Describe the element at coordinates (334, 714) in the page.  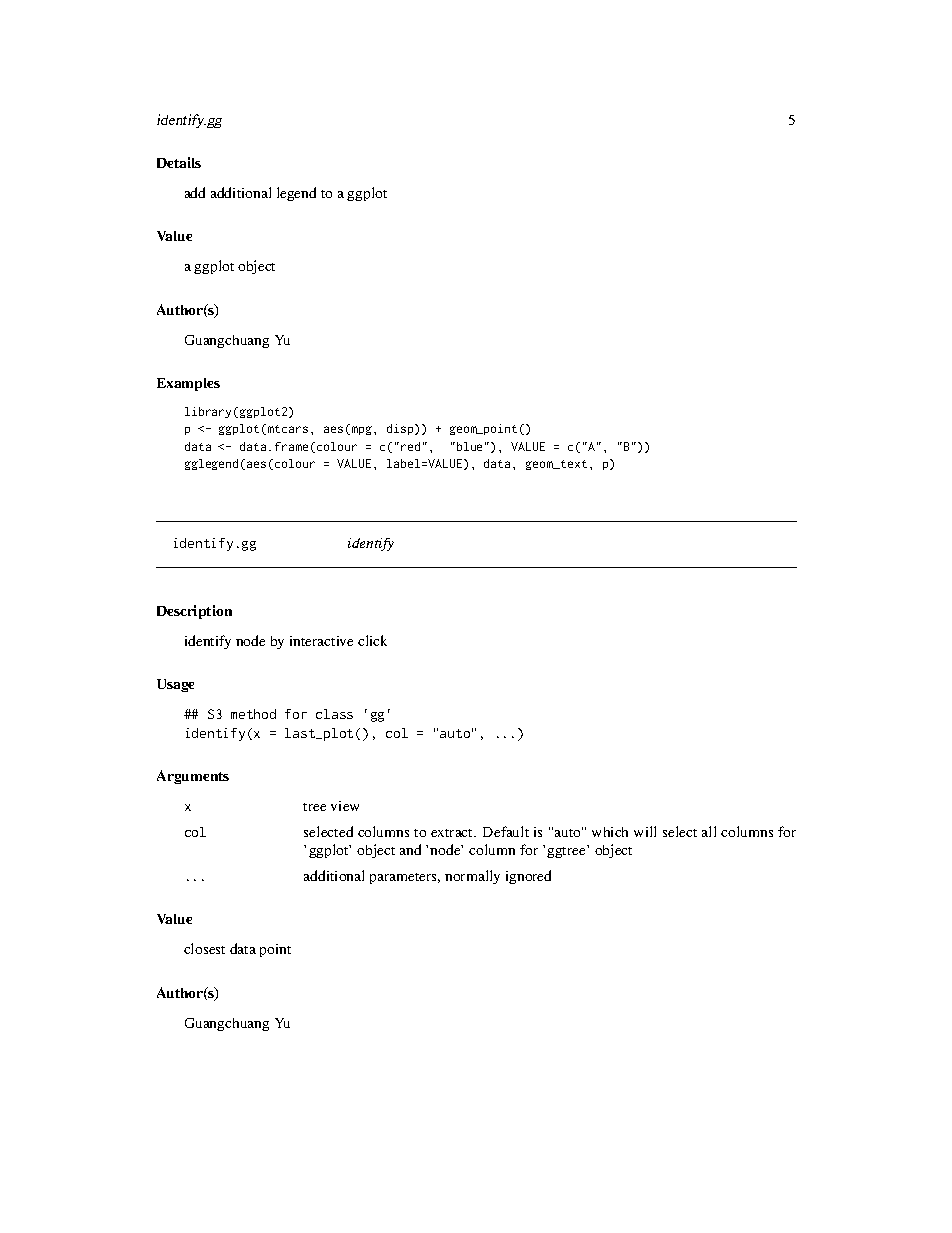
I see `class` at that location.
